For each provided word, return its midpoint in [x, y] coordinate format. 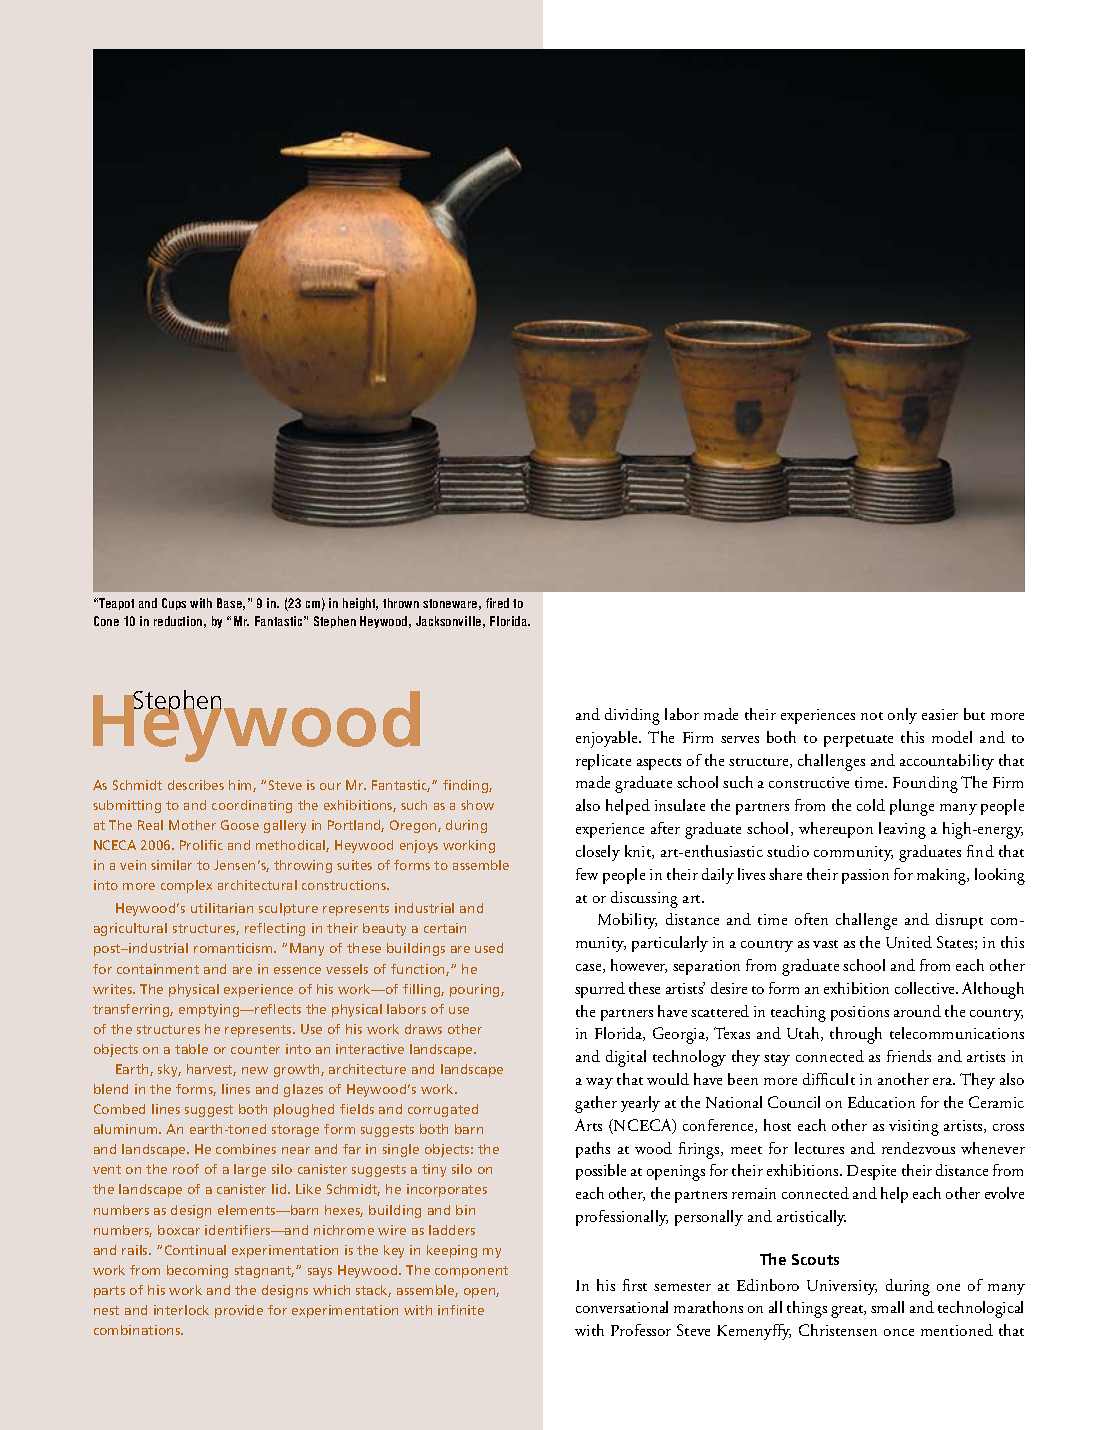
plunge [912, 807]
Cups [174, 604]
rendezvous [918, 1148]
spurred [600, 990]
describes [196, 785]
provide [239, 1311]
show [477, 805]
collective [926, 988]
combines [246, 1149]
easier [940, 714]
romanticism [234, 948]
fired [497, 603]
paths [593, 1150]
